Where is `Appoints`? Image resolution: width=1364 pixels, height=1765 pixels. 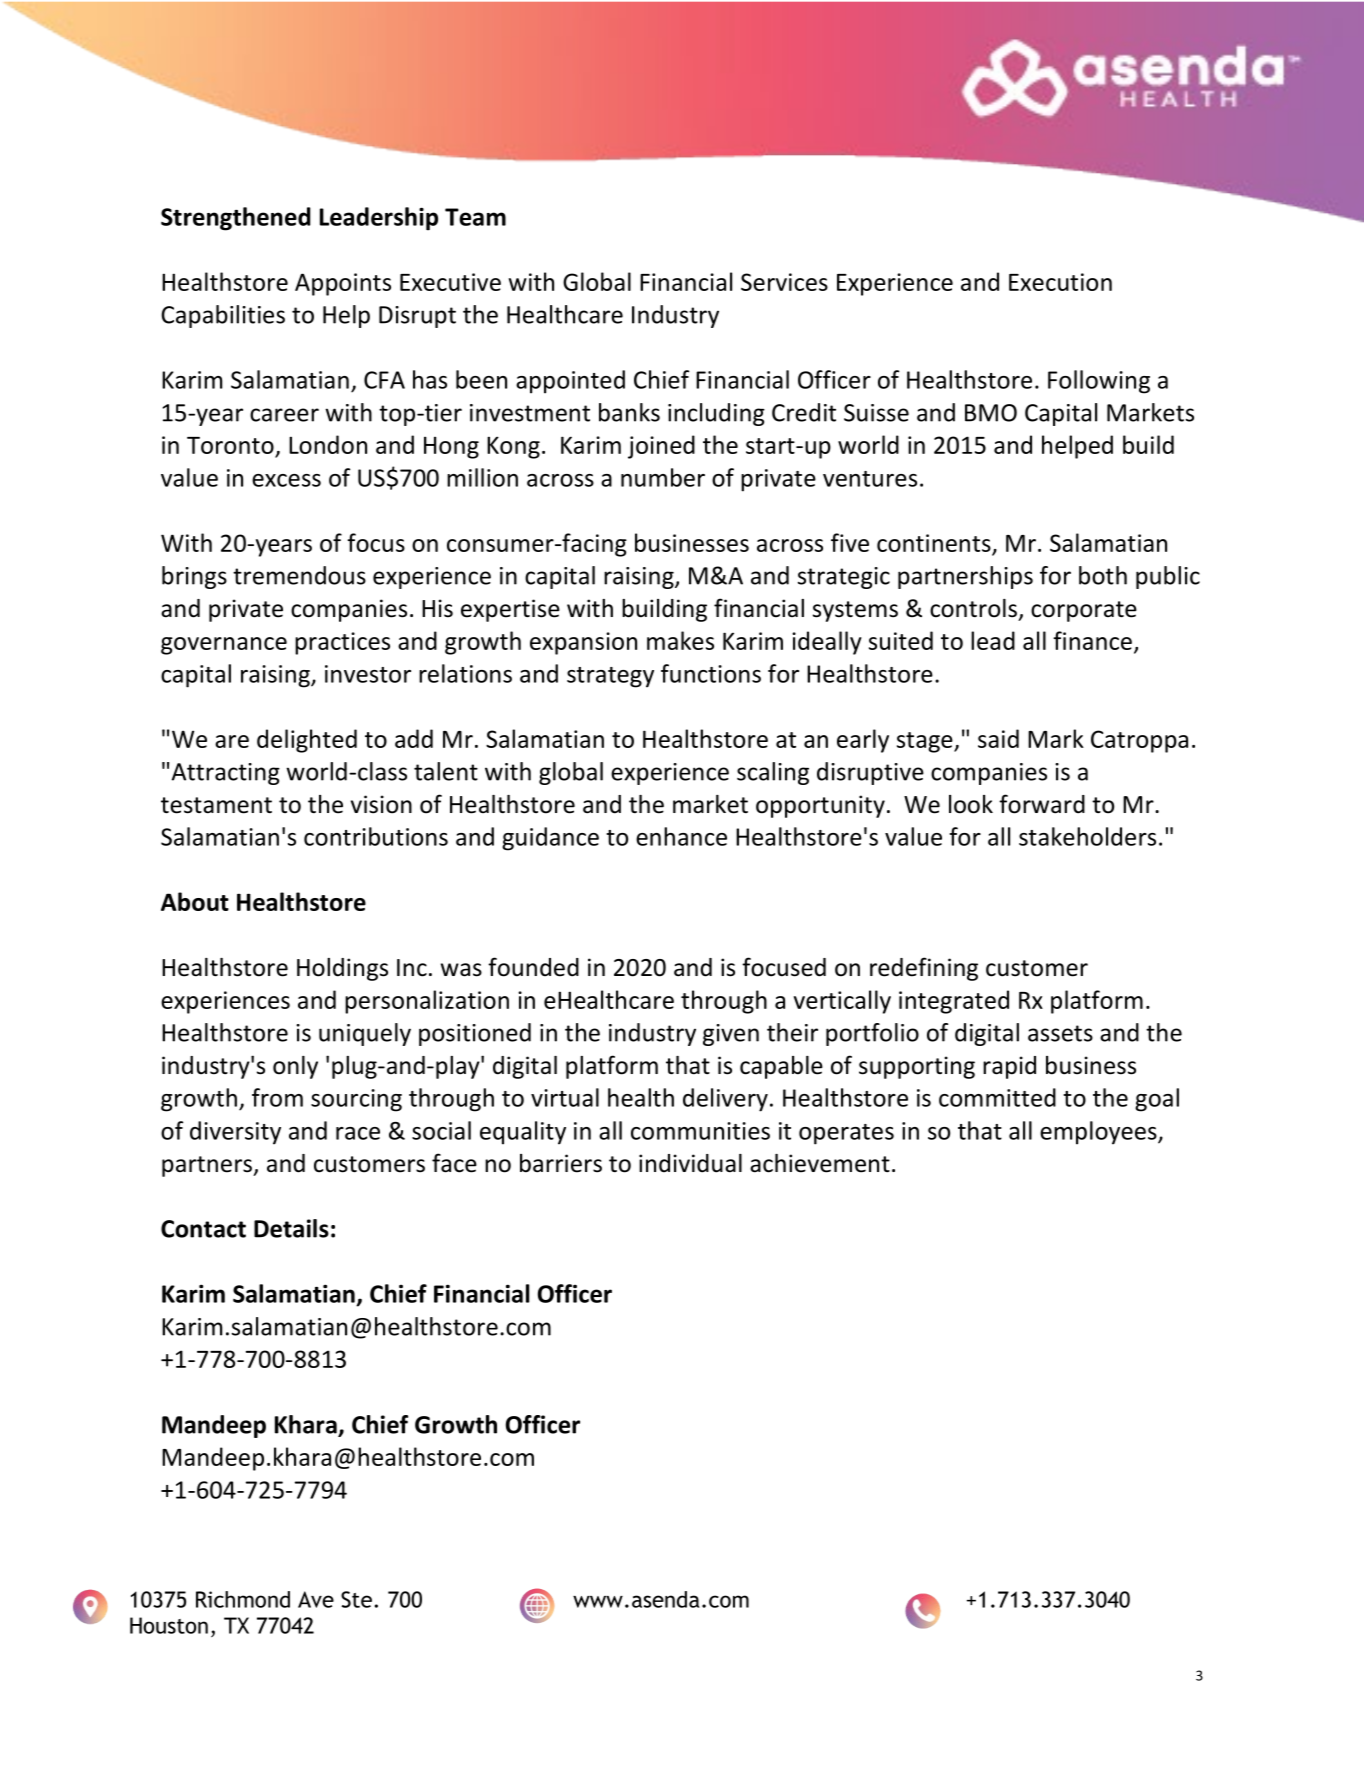
Appoints is located at coordinates (343, 284).
